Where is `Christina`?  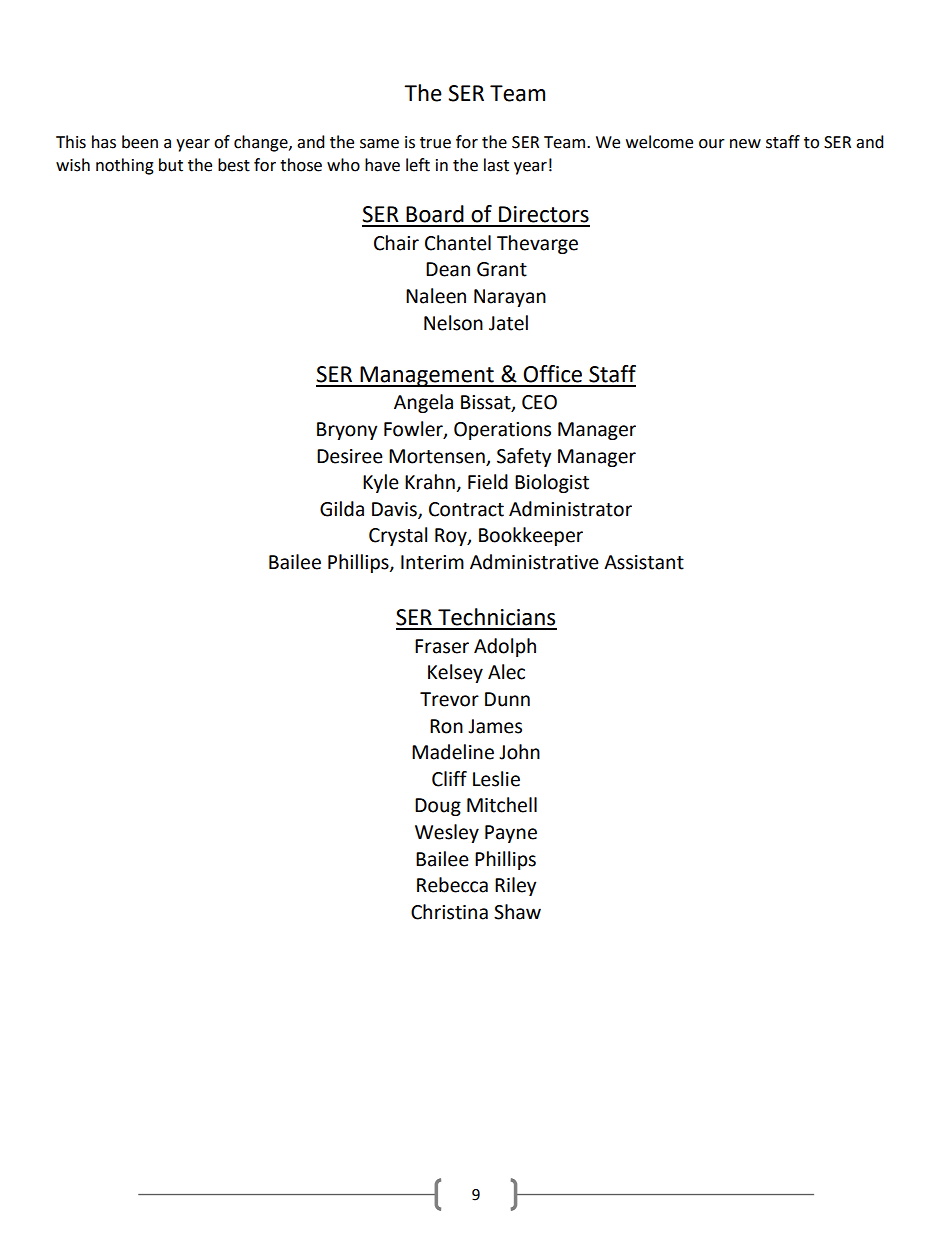
Christina is located at coordinates (449, 912).
